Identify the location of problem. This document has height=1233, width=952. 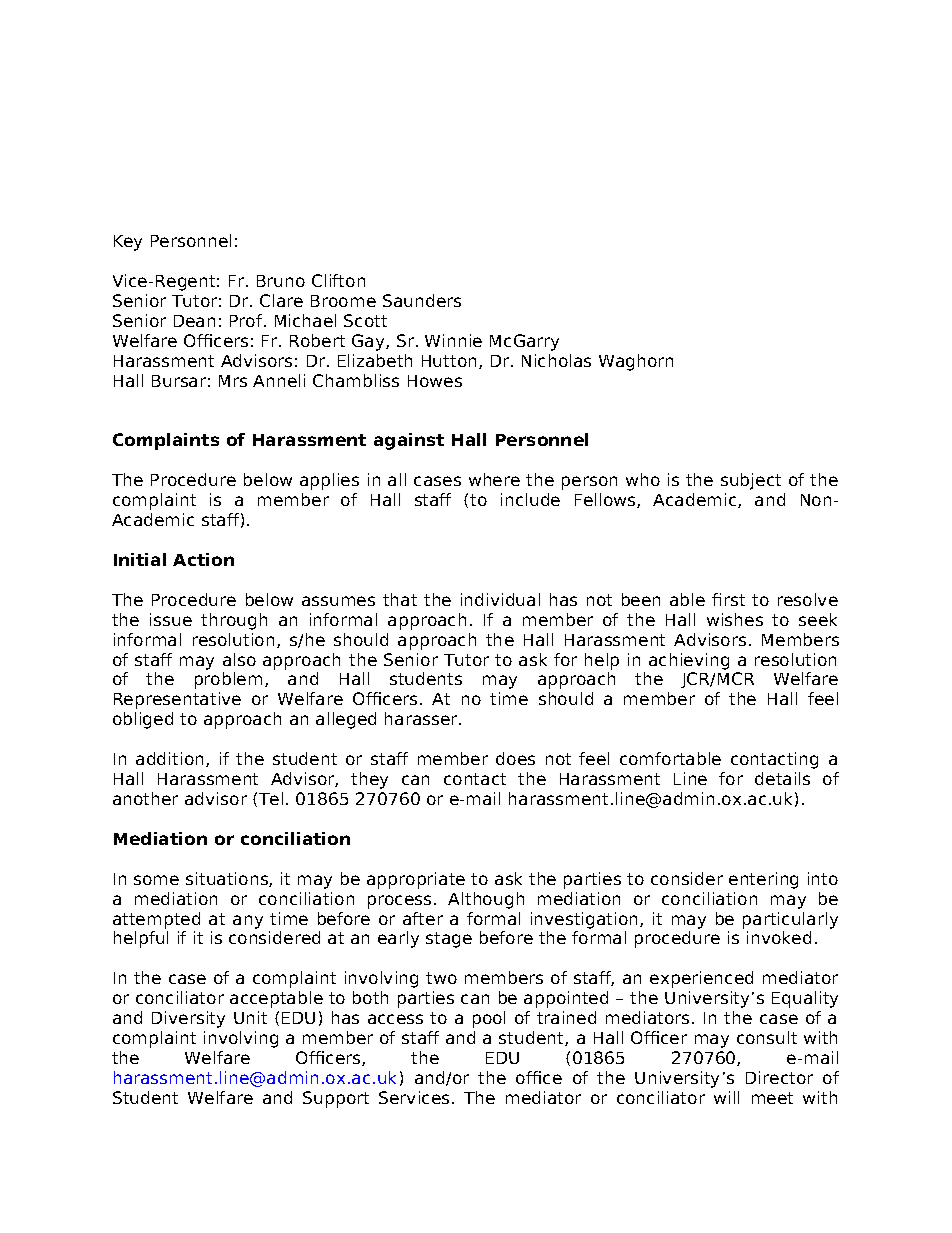
(228, 680).
